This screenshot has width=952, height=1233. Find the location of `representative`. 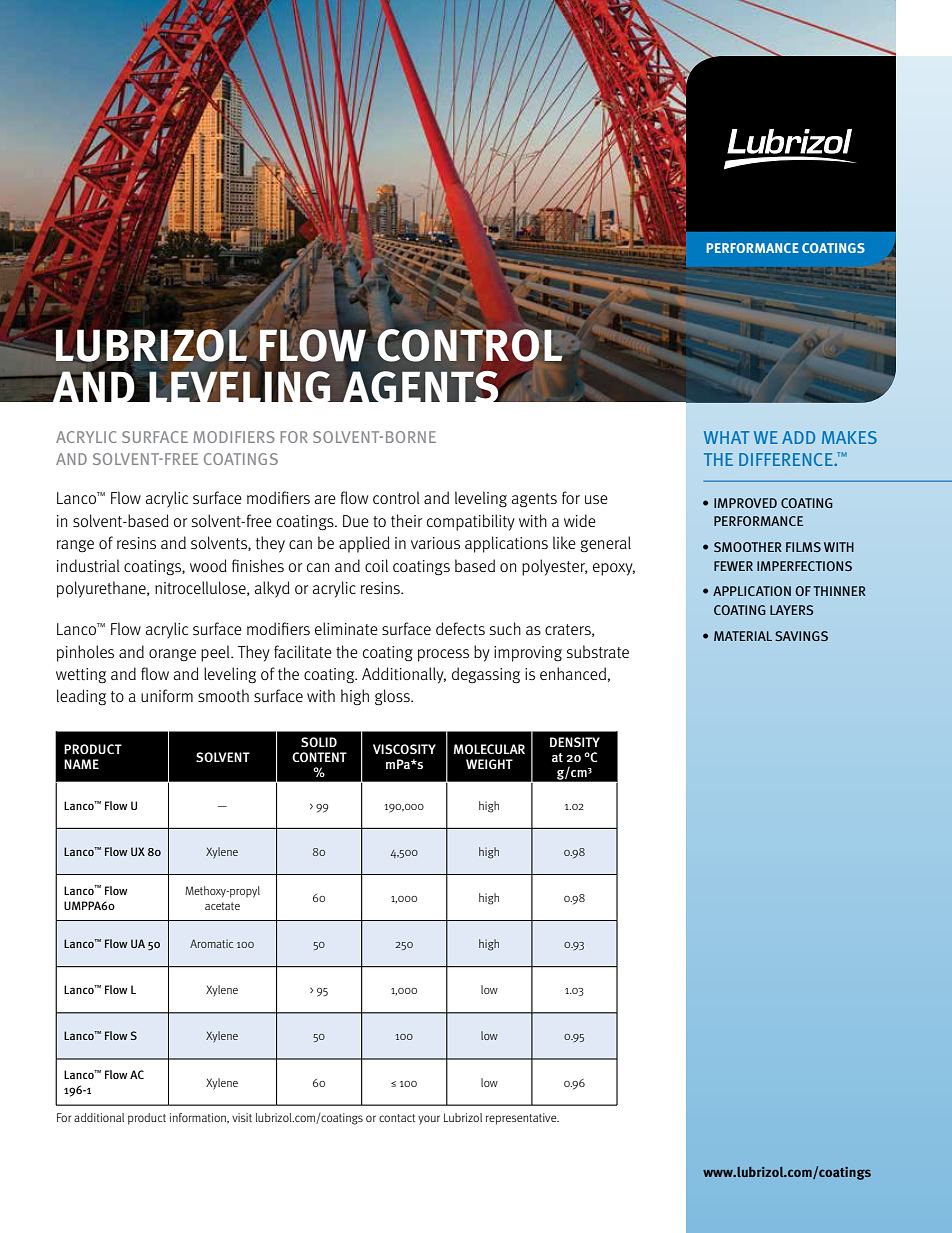

representative is located at coordinates (522, 1119).
